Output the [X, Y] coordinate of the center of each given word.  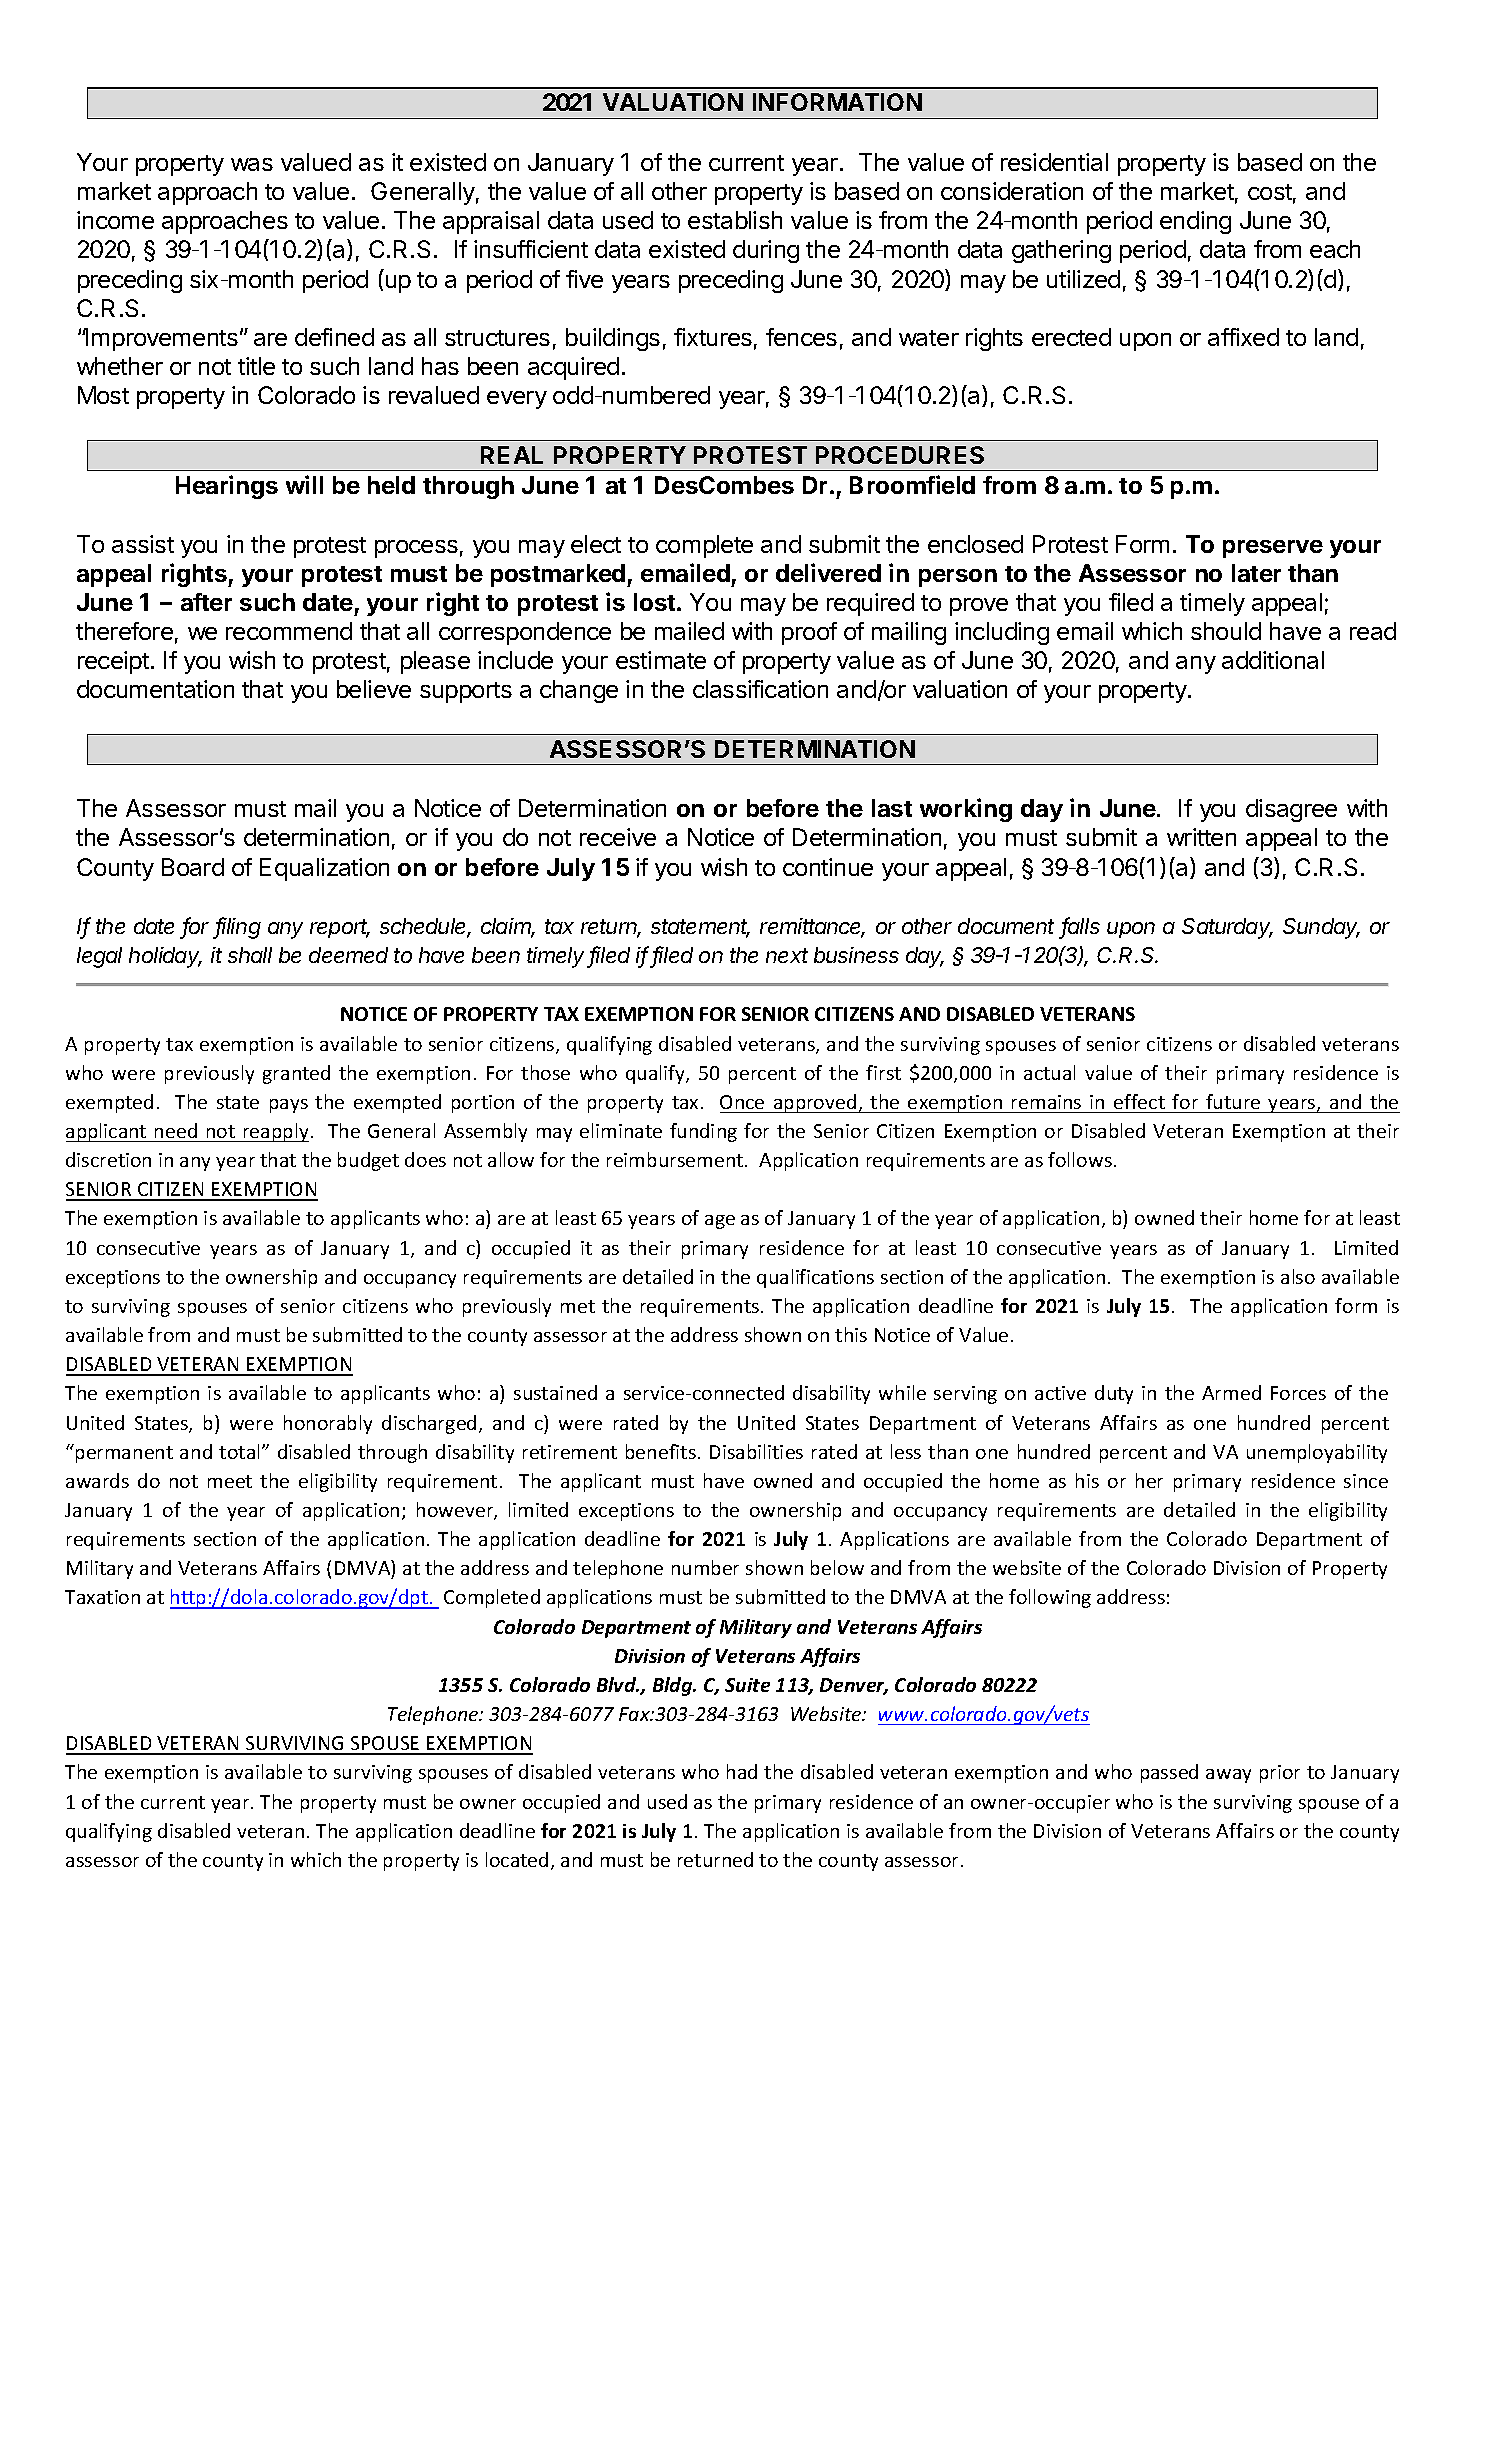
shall [250, 955]
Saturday [1227, 928]
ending [1195, 222]
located [517, 1859]
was [252, 164]
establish [735, 220]
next [787, 955]
